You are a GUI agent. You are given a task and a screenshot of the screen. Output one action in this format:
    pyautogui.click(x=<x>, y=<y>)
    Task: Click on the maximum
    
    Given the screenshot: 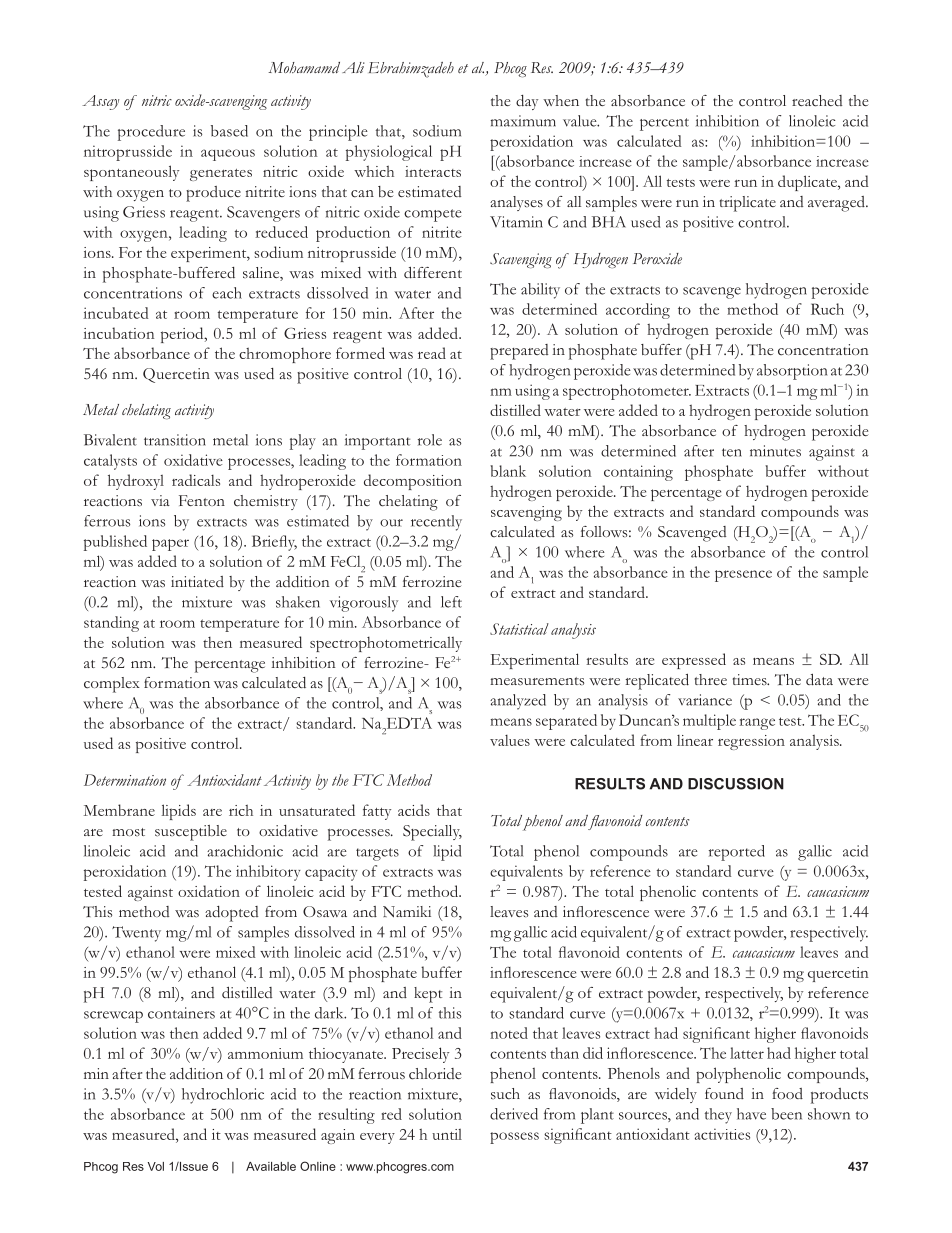 What is the action you would take?
    pyautogui.click(x=523, y=121)
